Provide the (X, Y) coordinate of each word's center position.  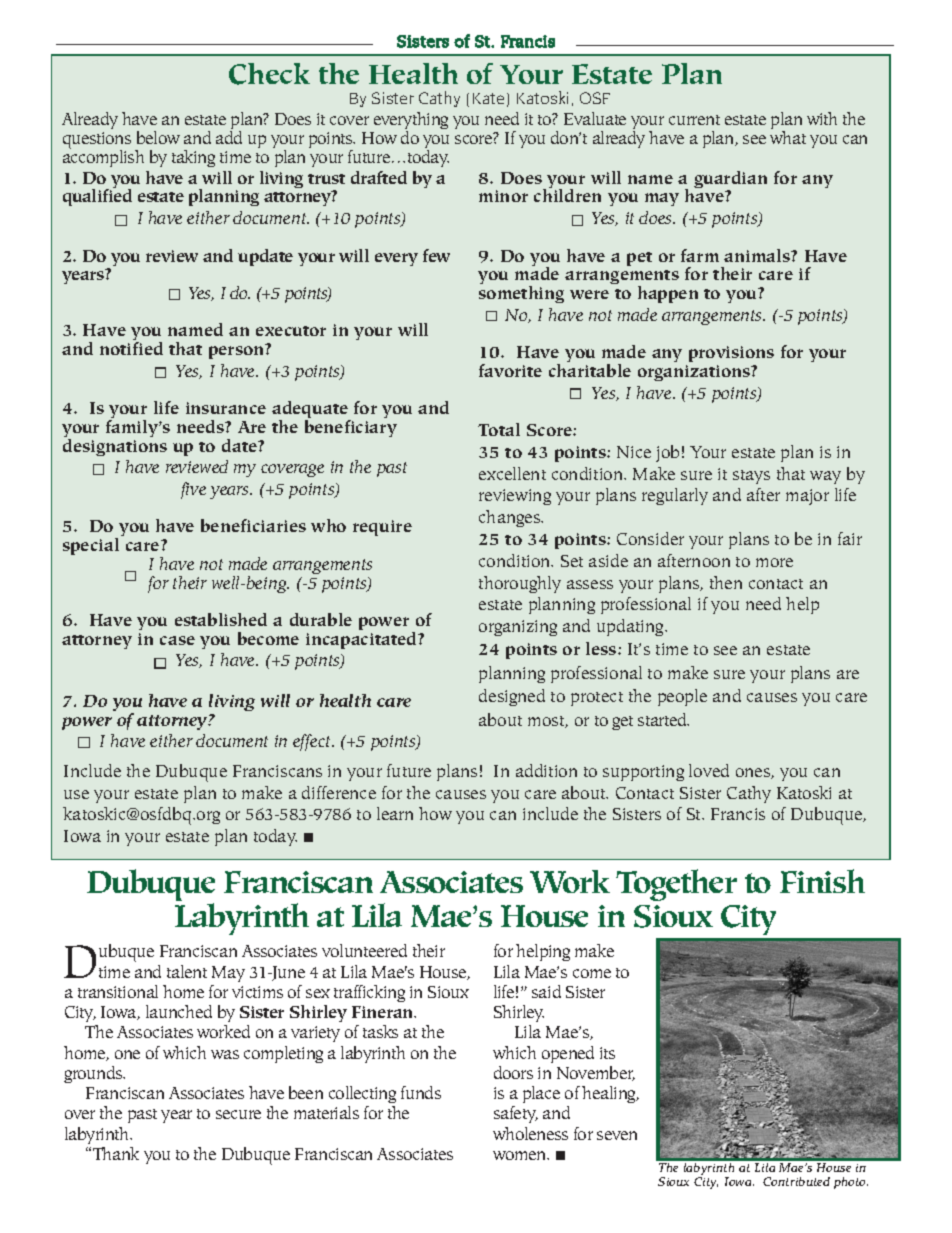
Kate (488, 98)
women (521, 1155)
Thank (116, 1153)
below (158, 137)
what (788, 137)
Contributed (796, 1181)
